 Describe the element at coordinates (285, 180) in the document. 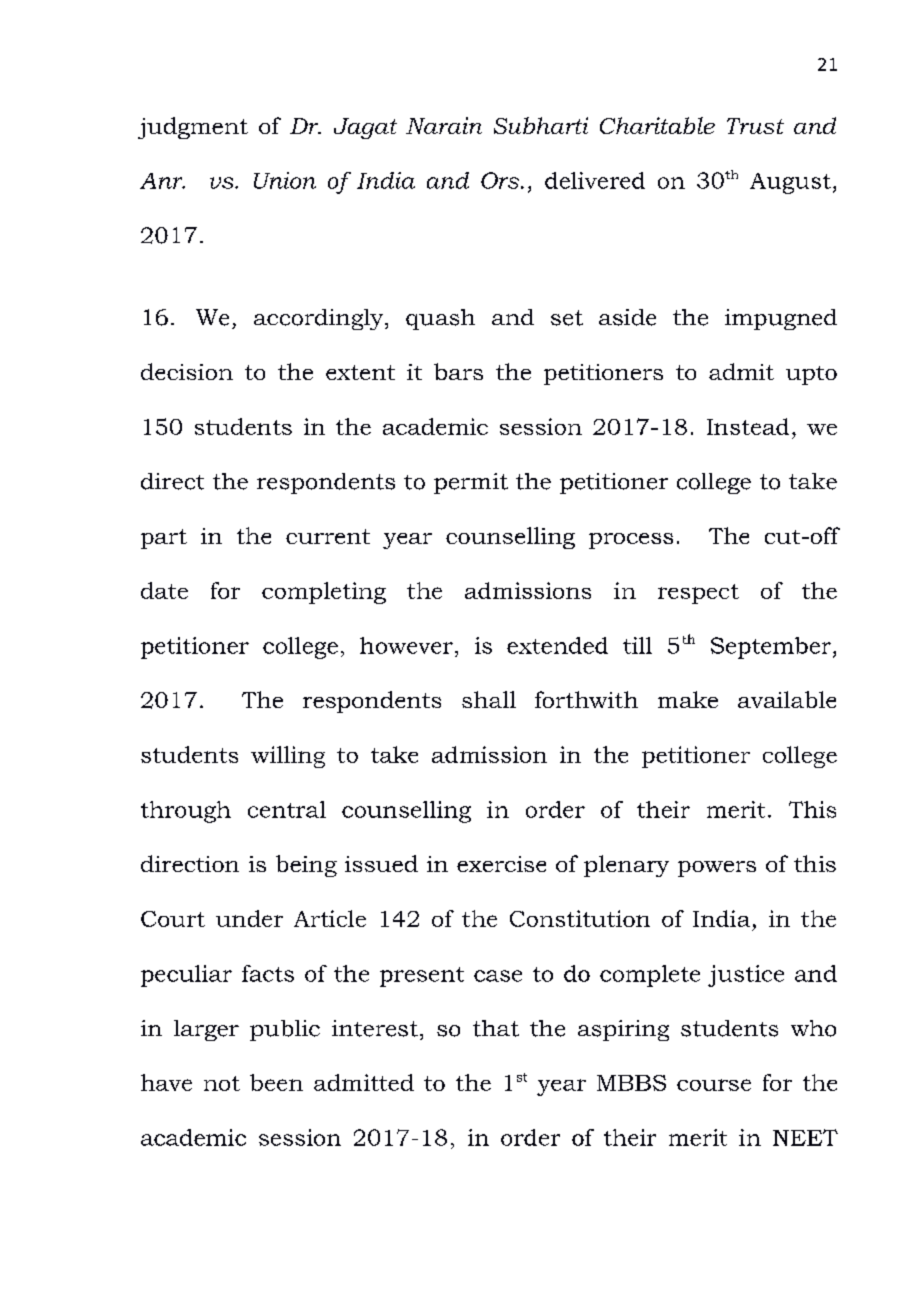

I see `Union` at that location.
